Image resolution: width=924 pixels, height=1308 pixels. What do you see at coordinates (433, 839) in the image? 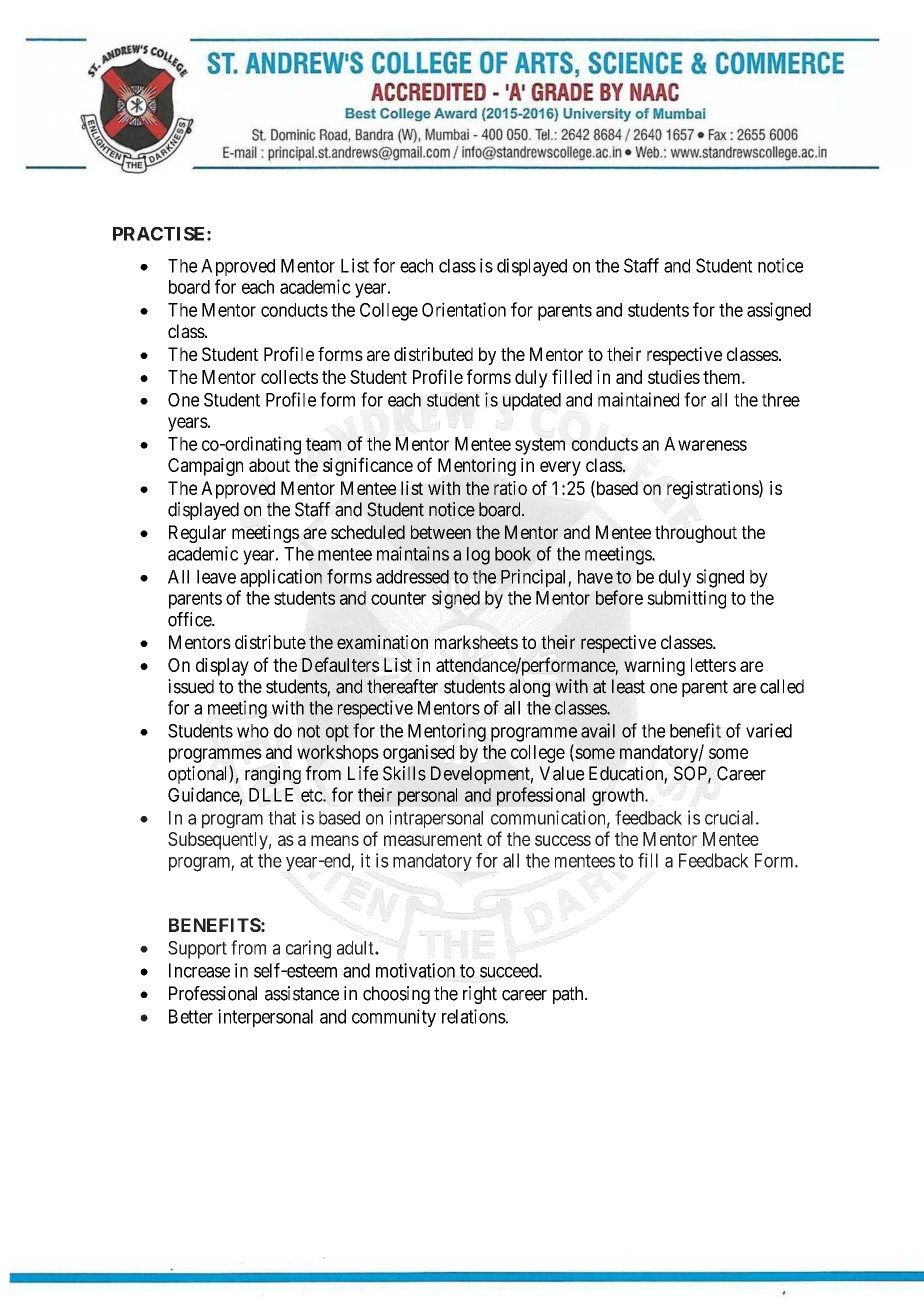
I see `measurement` at bounding box center [433, 839].
